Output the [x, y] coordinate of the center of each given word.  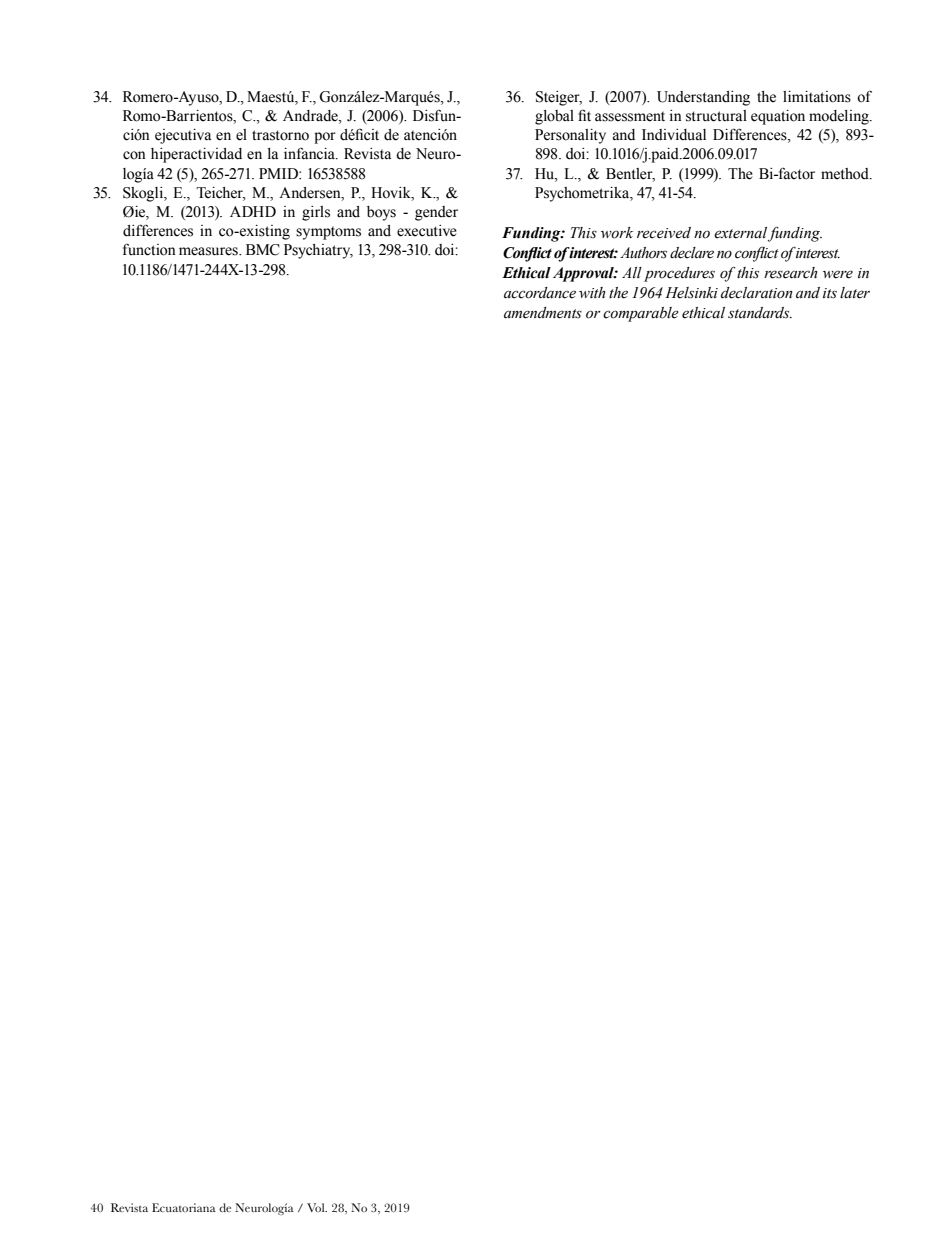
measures [209, 251]
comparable [641, 314]
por [325, 138]
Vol [317, 1207]
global [554, 117]
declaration [756, 293]
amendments [543, 313]
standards [760, 313]
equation [778, 117]
